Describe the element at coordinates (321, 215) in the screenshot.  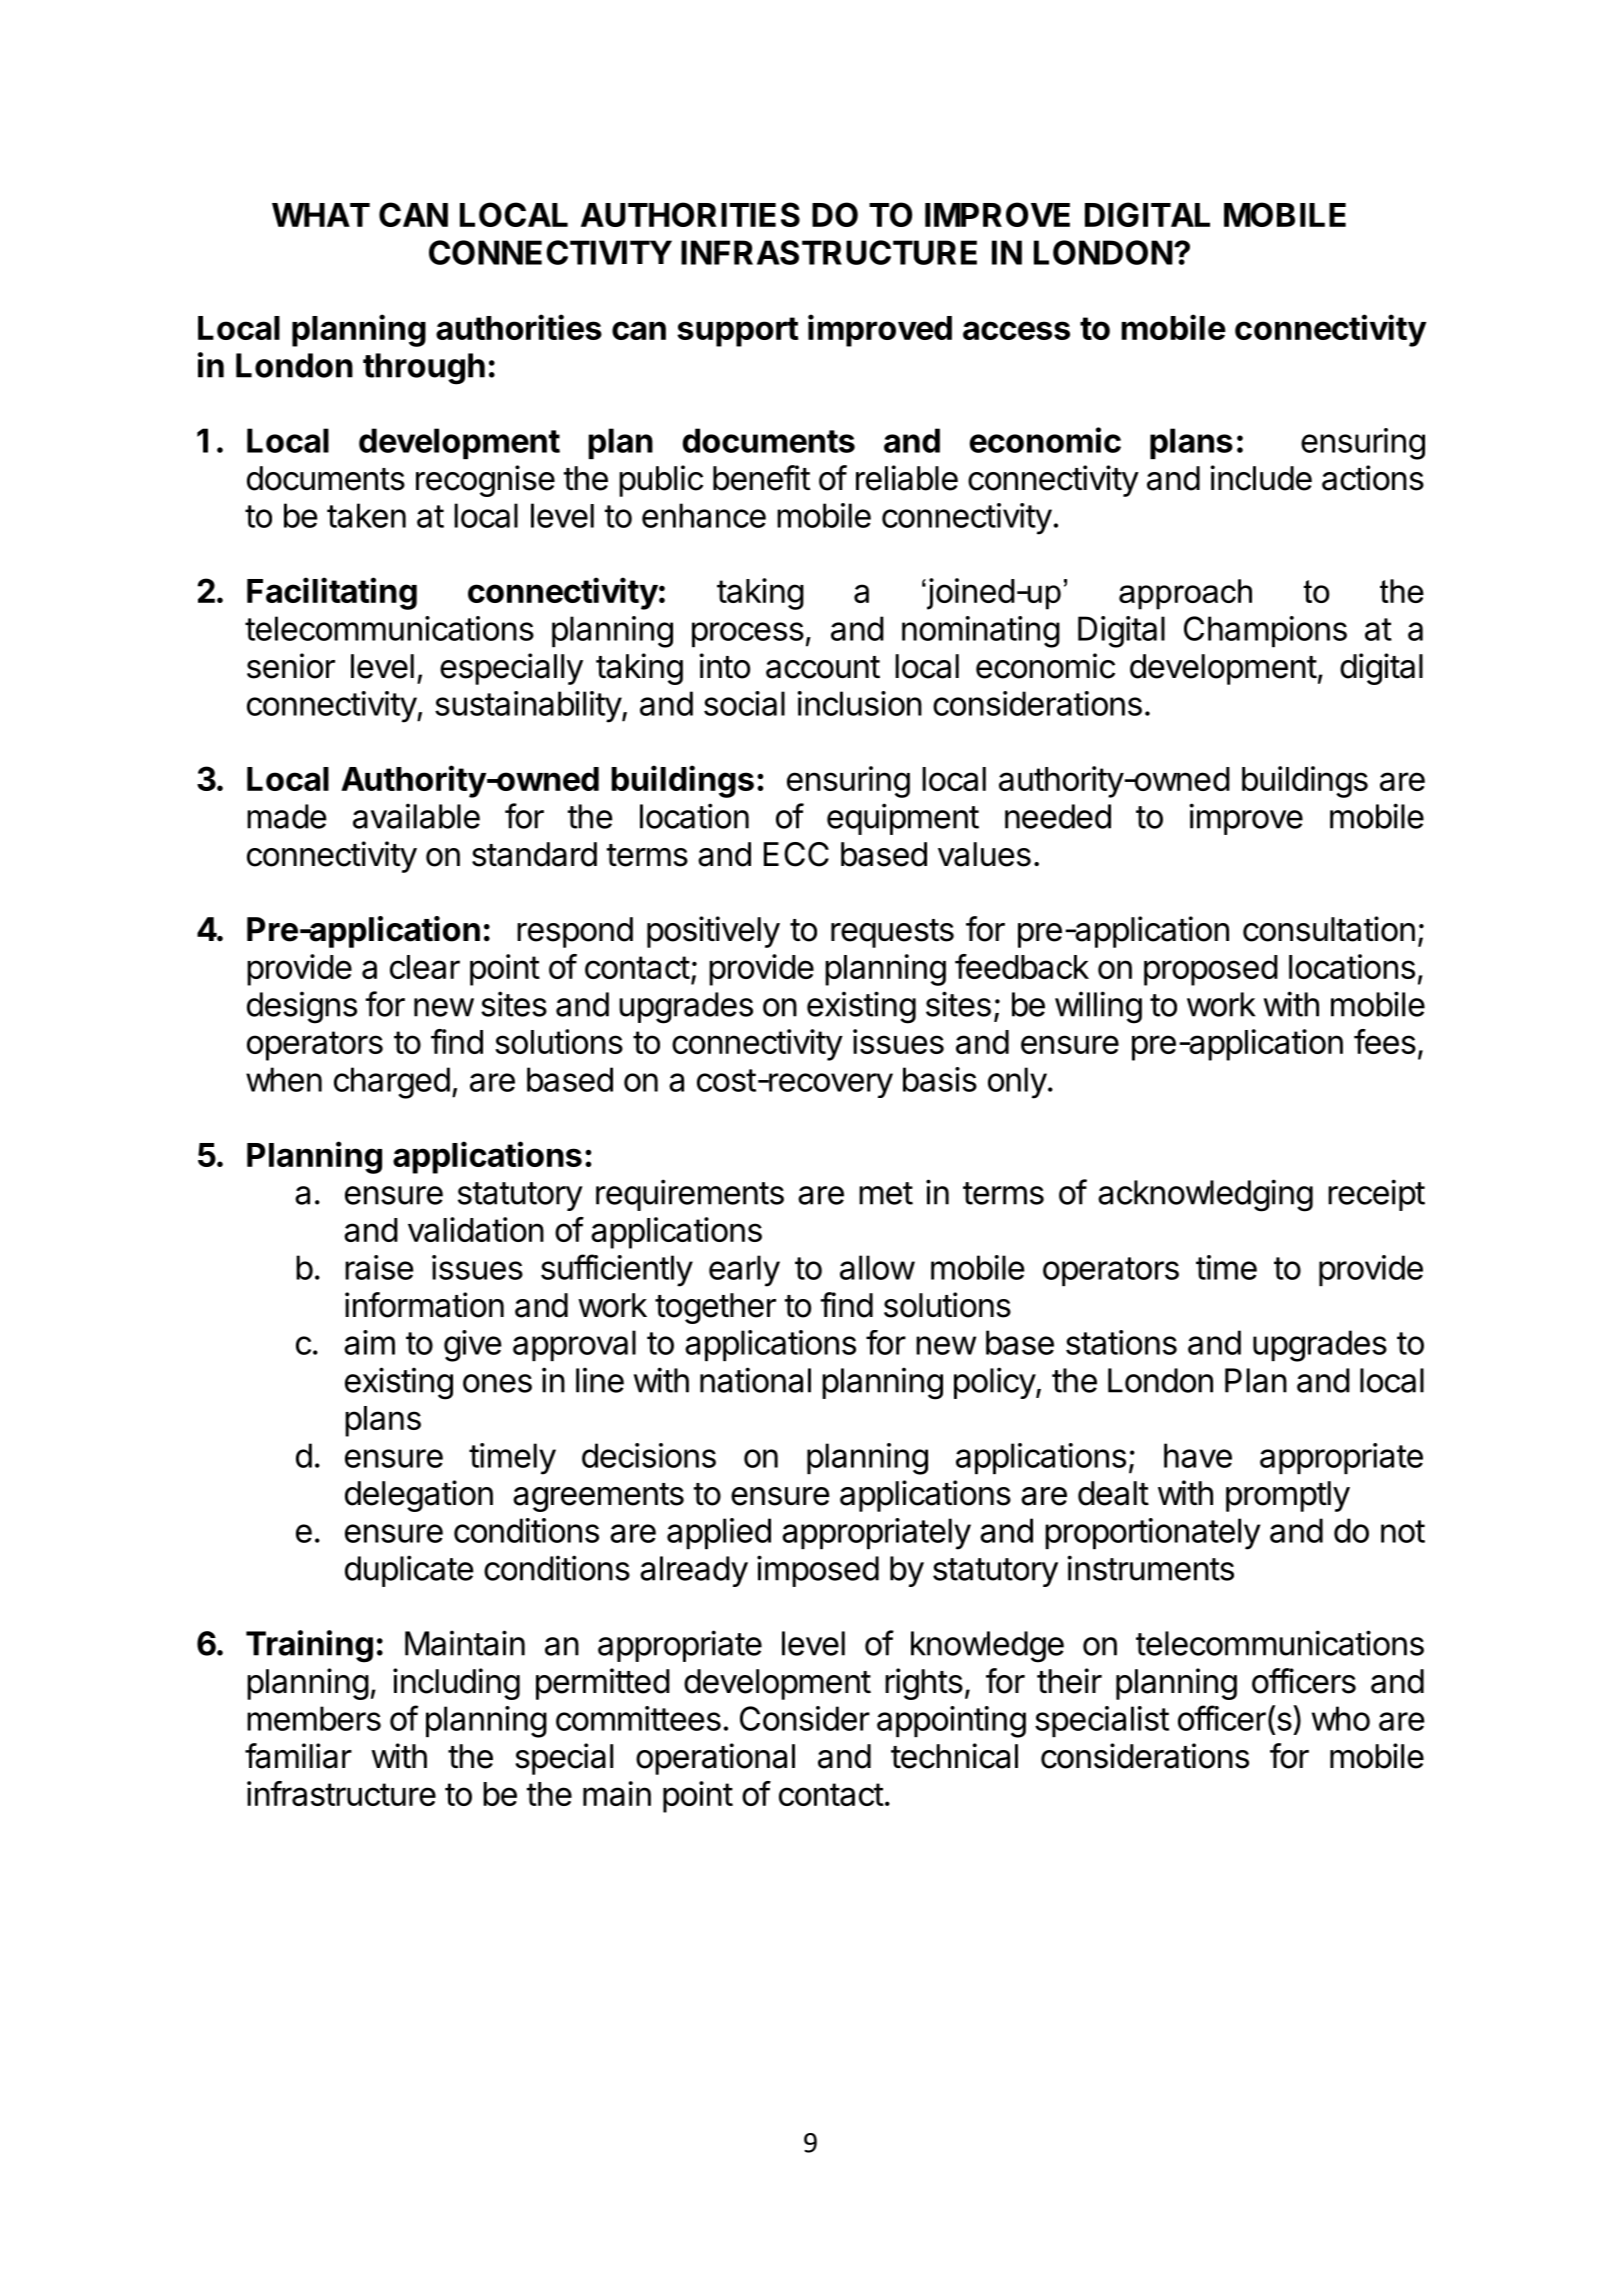
I see `WHAT` at that location.
